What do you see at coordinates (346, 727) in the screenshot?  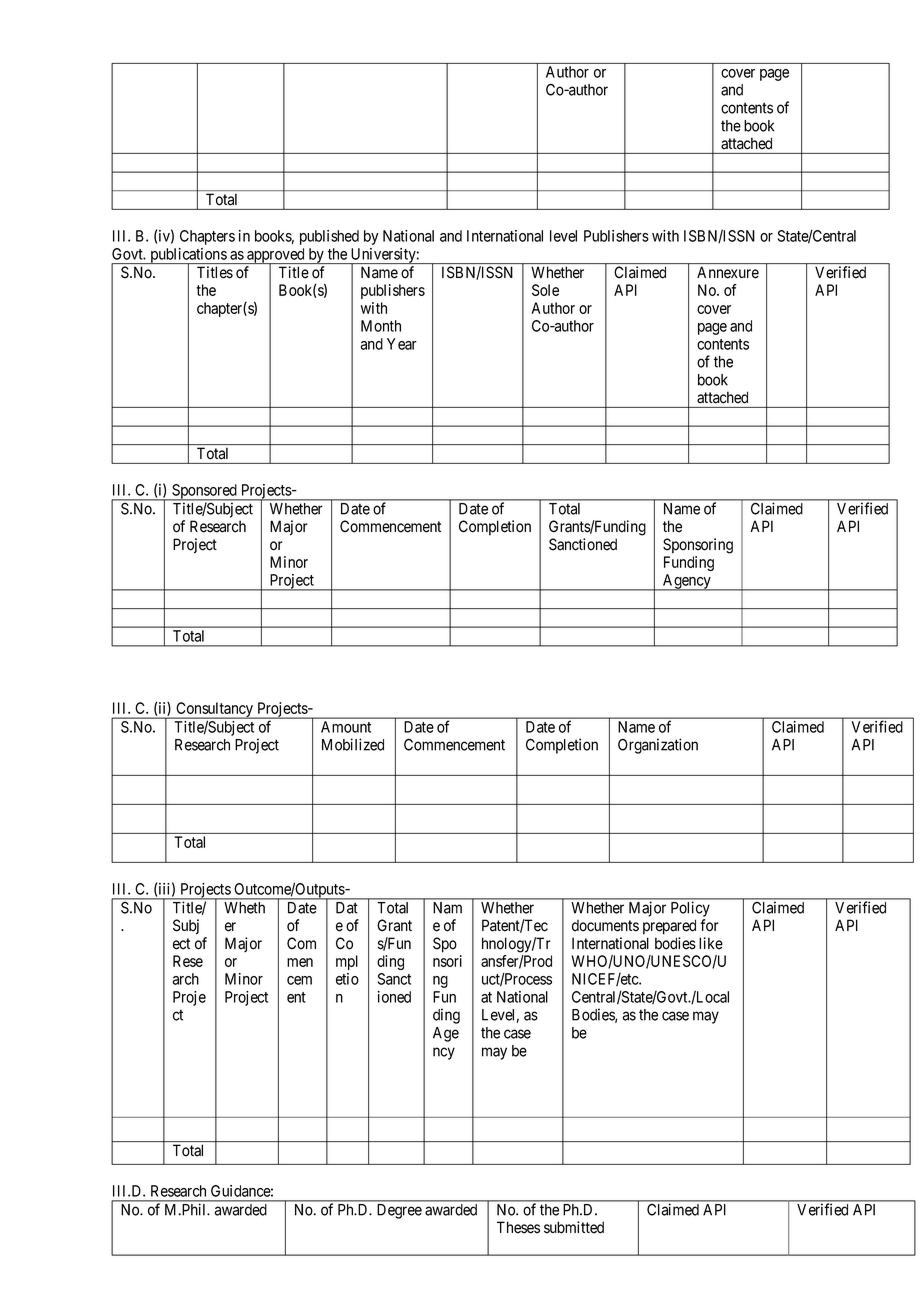 I see `Amount` at bounding box center [346, 727].
